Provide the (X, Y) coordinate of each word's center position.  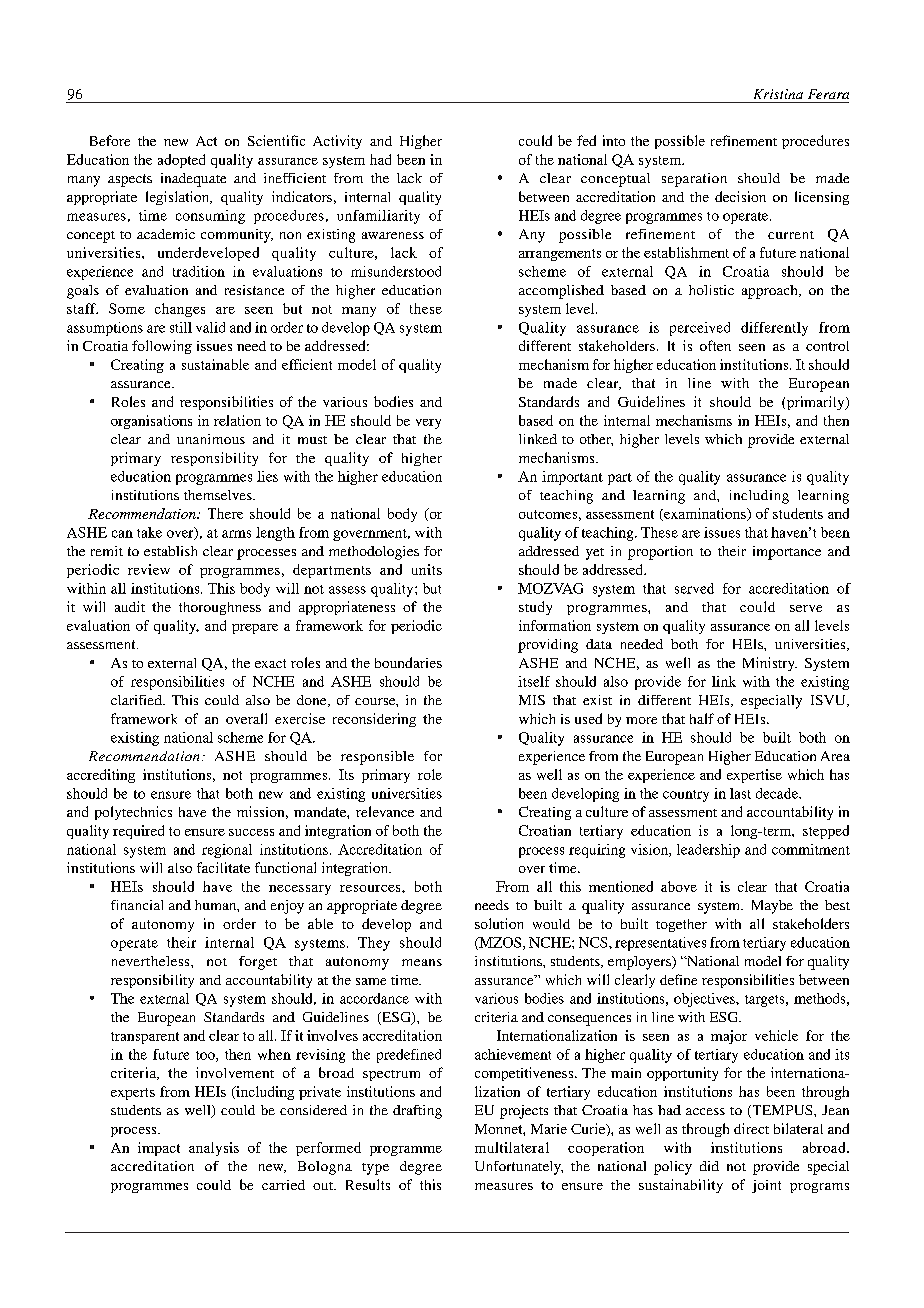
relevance (385, 811)
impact (159, 1149)
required (138, 832)
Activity (337, 142)
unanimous (211, 439)
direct (751, 1128)
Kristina (778, 94)
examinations (705, 514)
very (428, 424)
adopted (181, 161)
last (740, 793)
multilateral (512, 1147)
